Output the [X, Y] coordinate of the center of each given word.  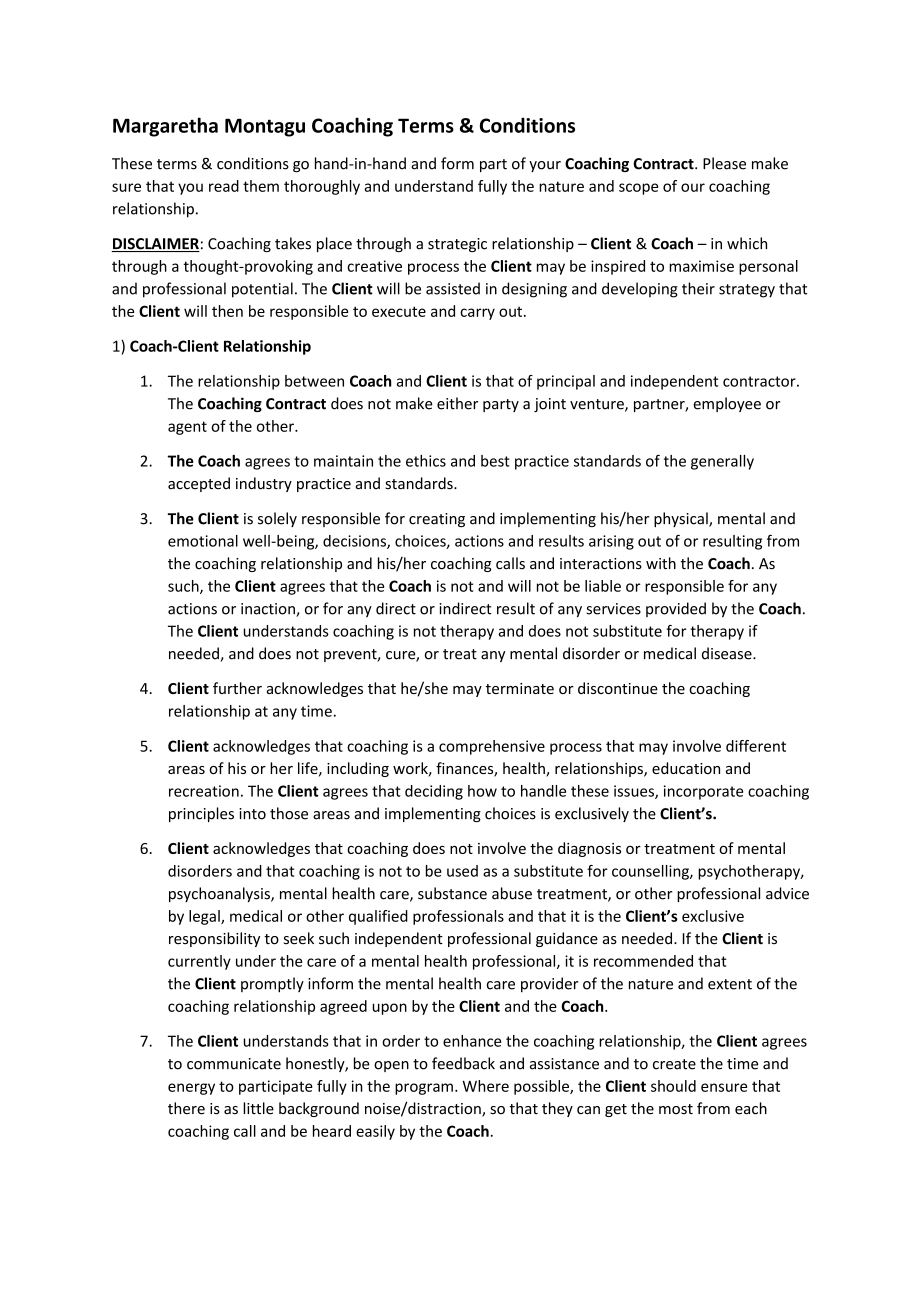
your [545, 166]
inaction [269, 610]
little [258, 1108]
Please [724, 163]
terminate [520, 688]
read [224, 186]
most [676, 1109]
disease [728, 653]
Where [485, 1086]
